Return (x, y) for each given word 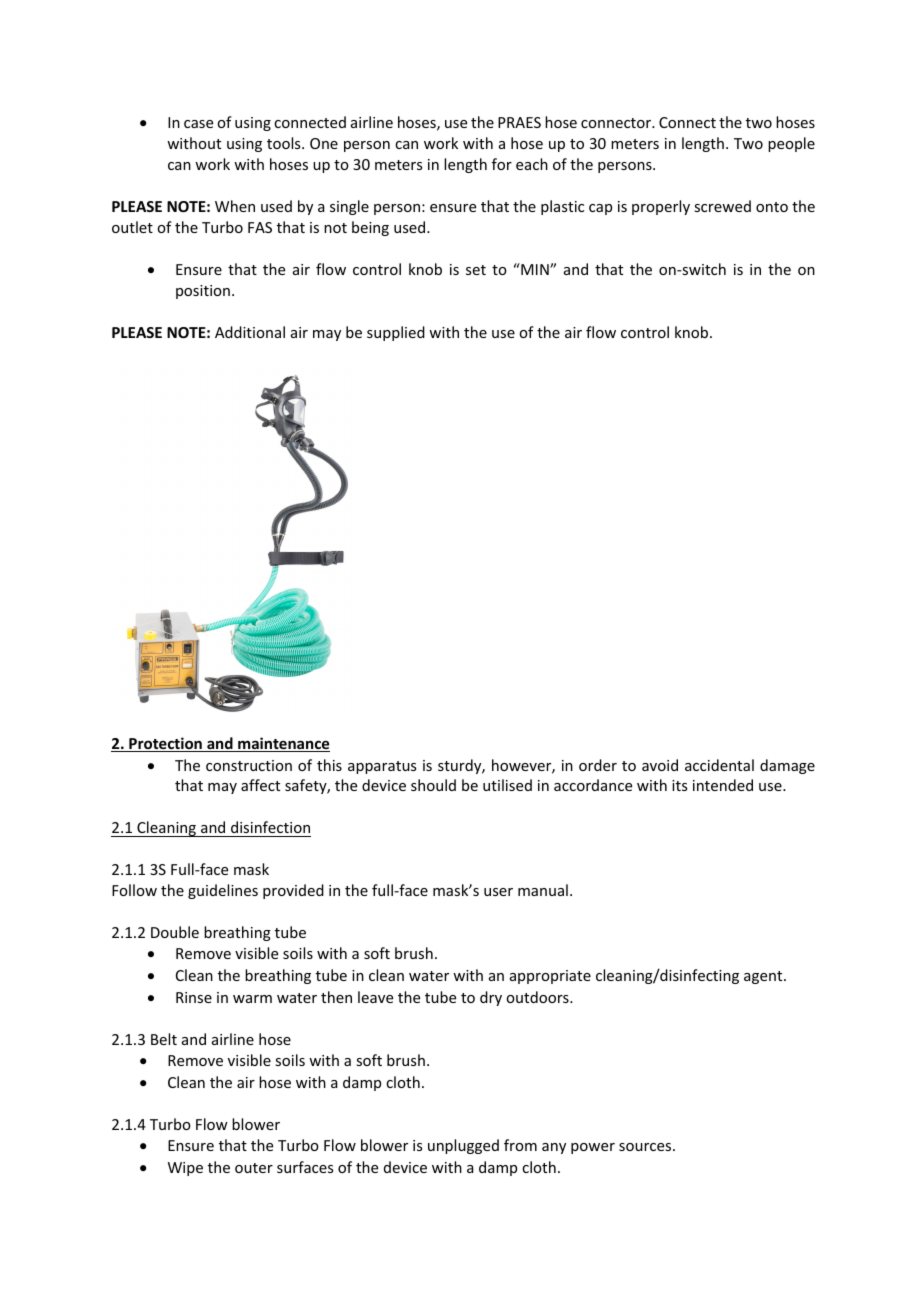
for (502, 164)
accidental (719, 765)
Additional (250, 332)
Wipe (185, 1169)
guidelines (223, 891)
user (498, 892)
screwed (722, 206)
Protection (165, 744)
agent (764, 977)
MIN (535, 269)
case (198, 124)
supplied (396, 333)
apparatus (382, 767)
